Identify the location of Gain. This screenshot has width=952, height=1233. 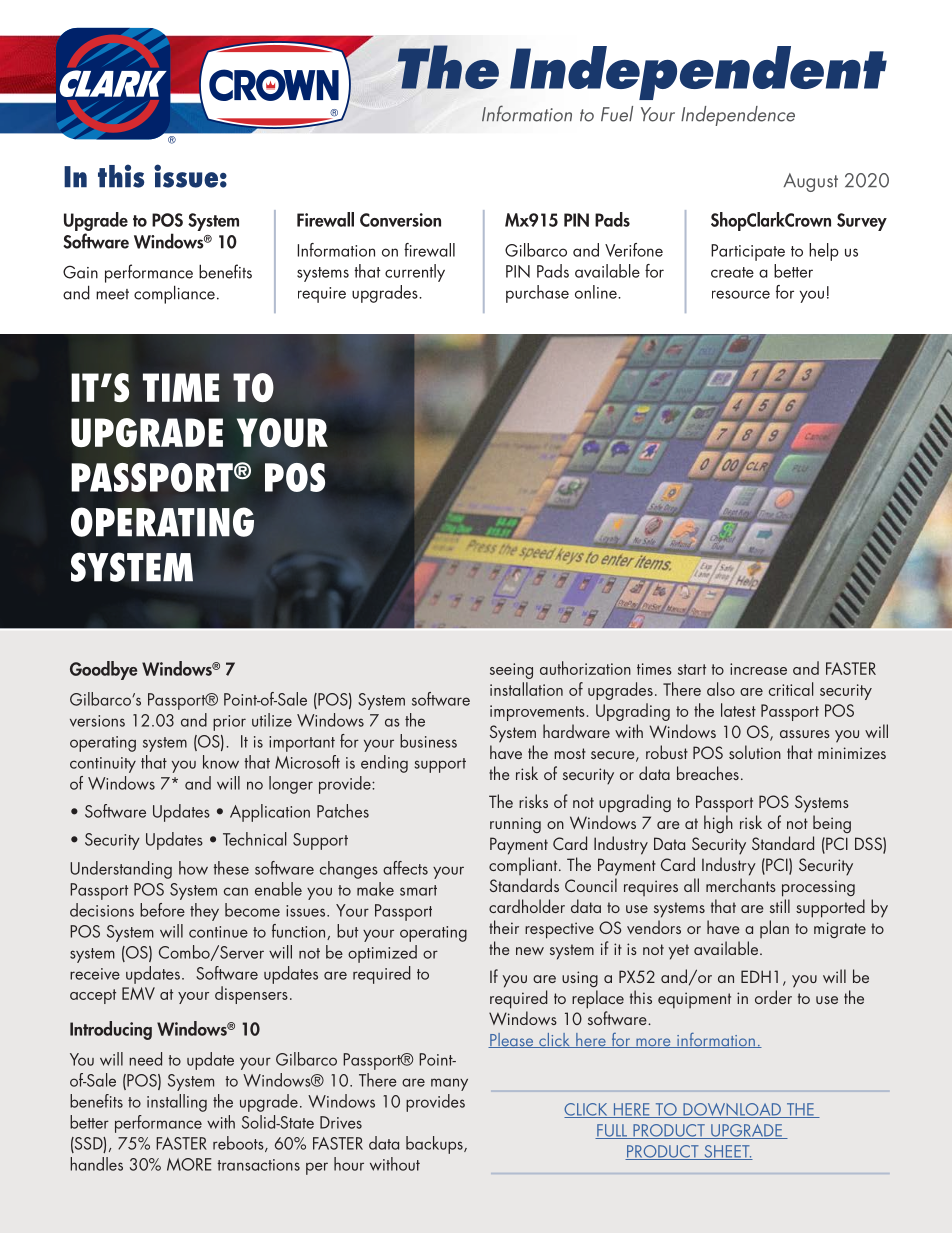
(80, 272).
